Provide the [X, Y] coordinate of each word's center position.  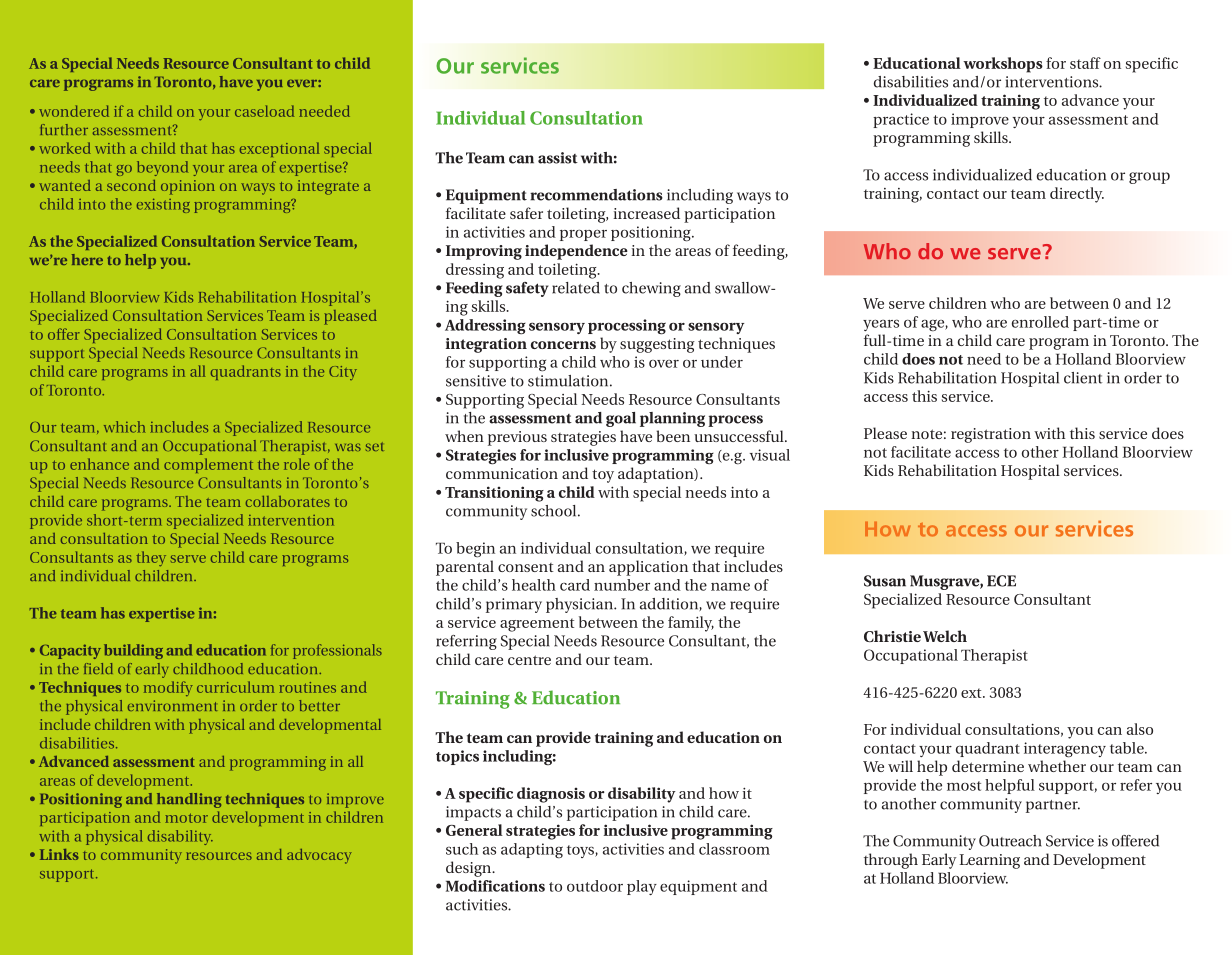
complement [208, 465]
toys [581, 851]
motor [186, 818]
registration [991, 435]
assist [558, 158]
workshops [1003, 65]
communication [502, 473]
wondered [74, 111]
